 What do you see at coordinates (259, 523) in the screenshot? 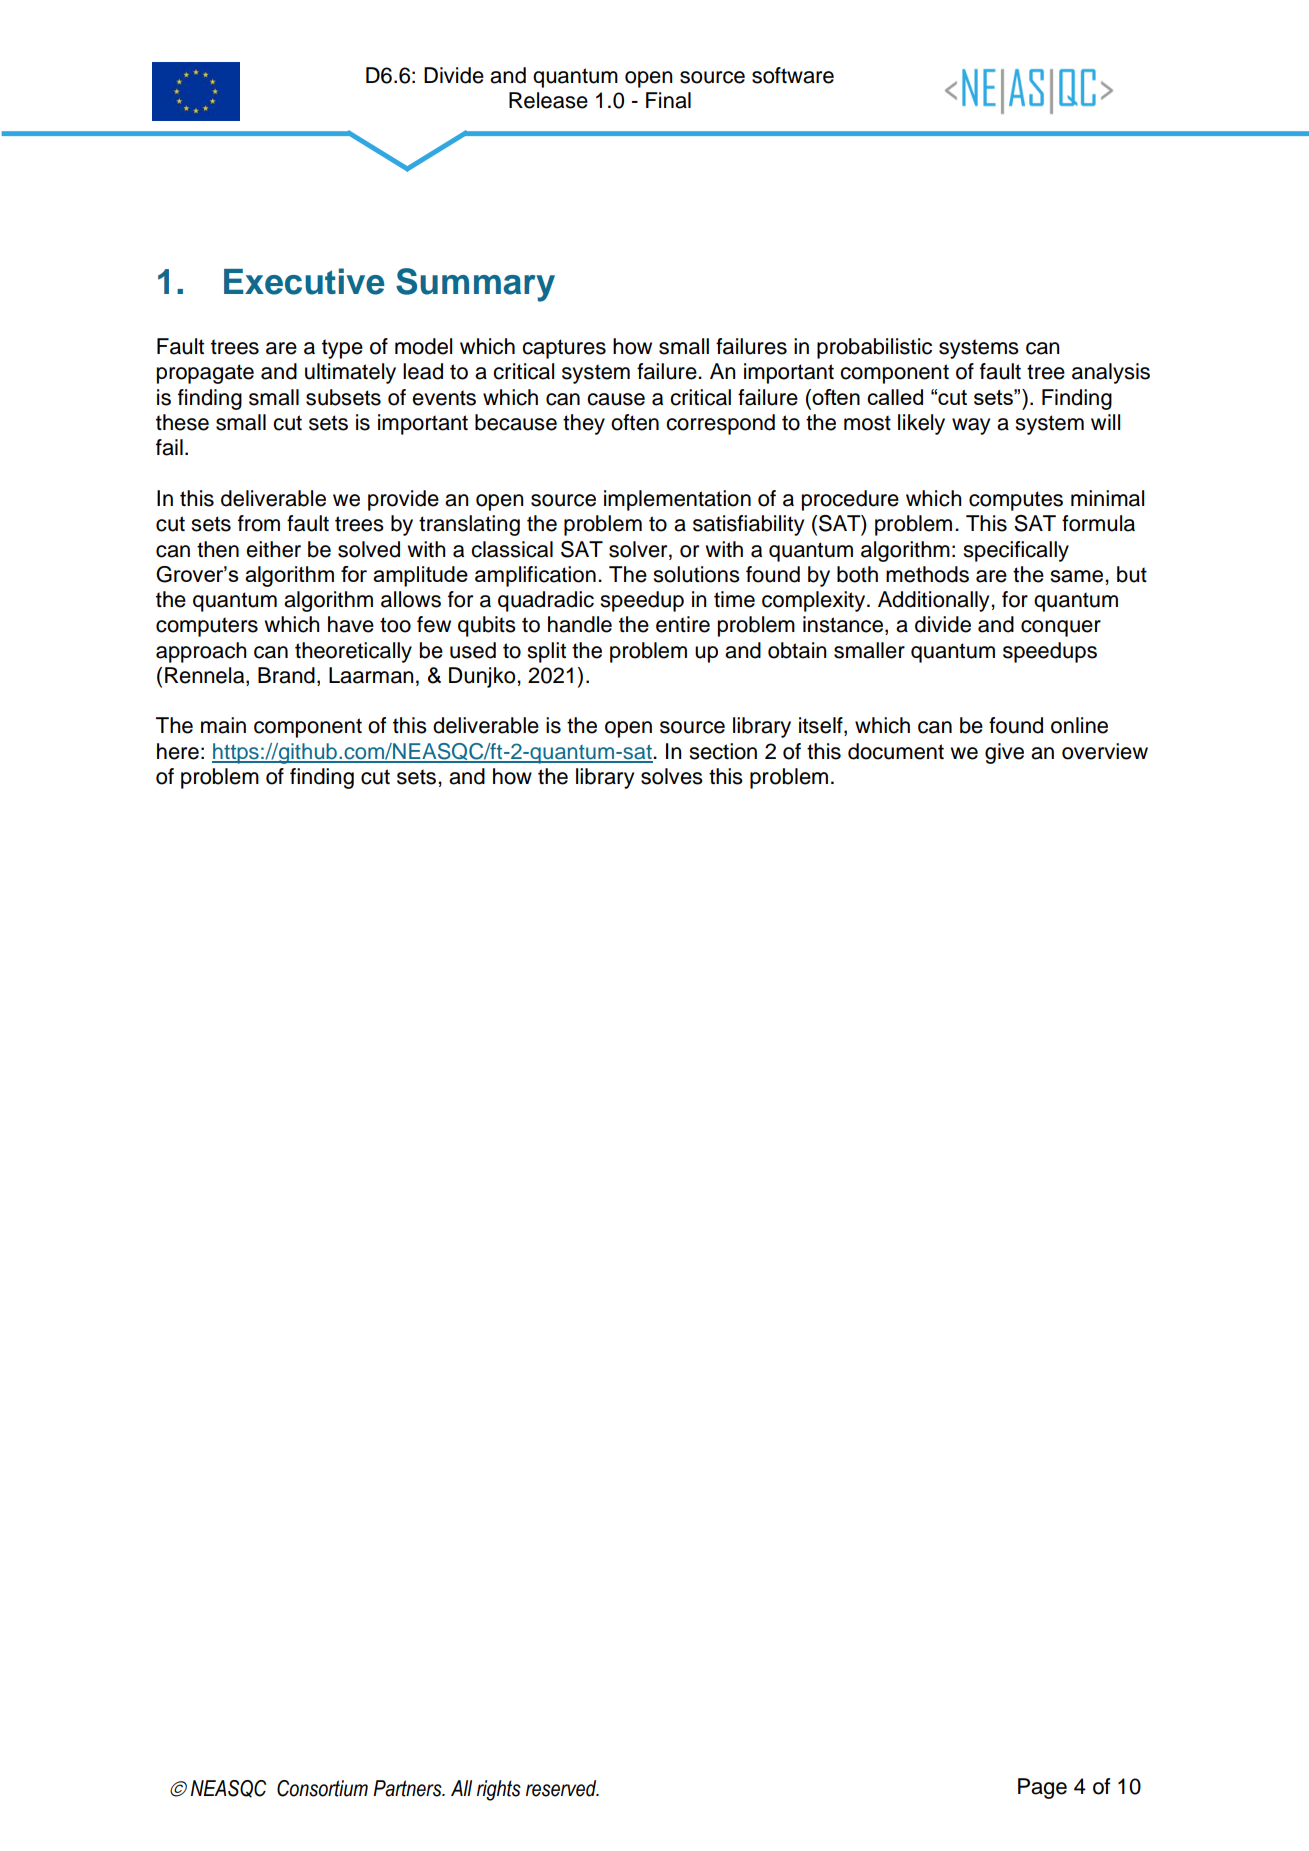
I see `from` at bounding box center [259, 523].
